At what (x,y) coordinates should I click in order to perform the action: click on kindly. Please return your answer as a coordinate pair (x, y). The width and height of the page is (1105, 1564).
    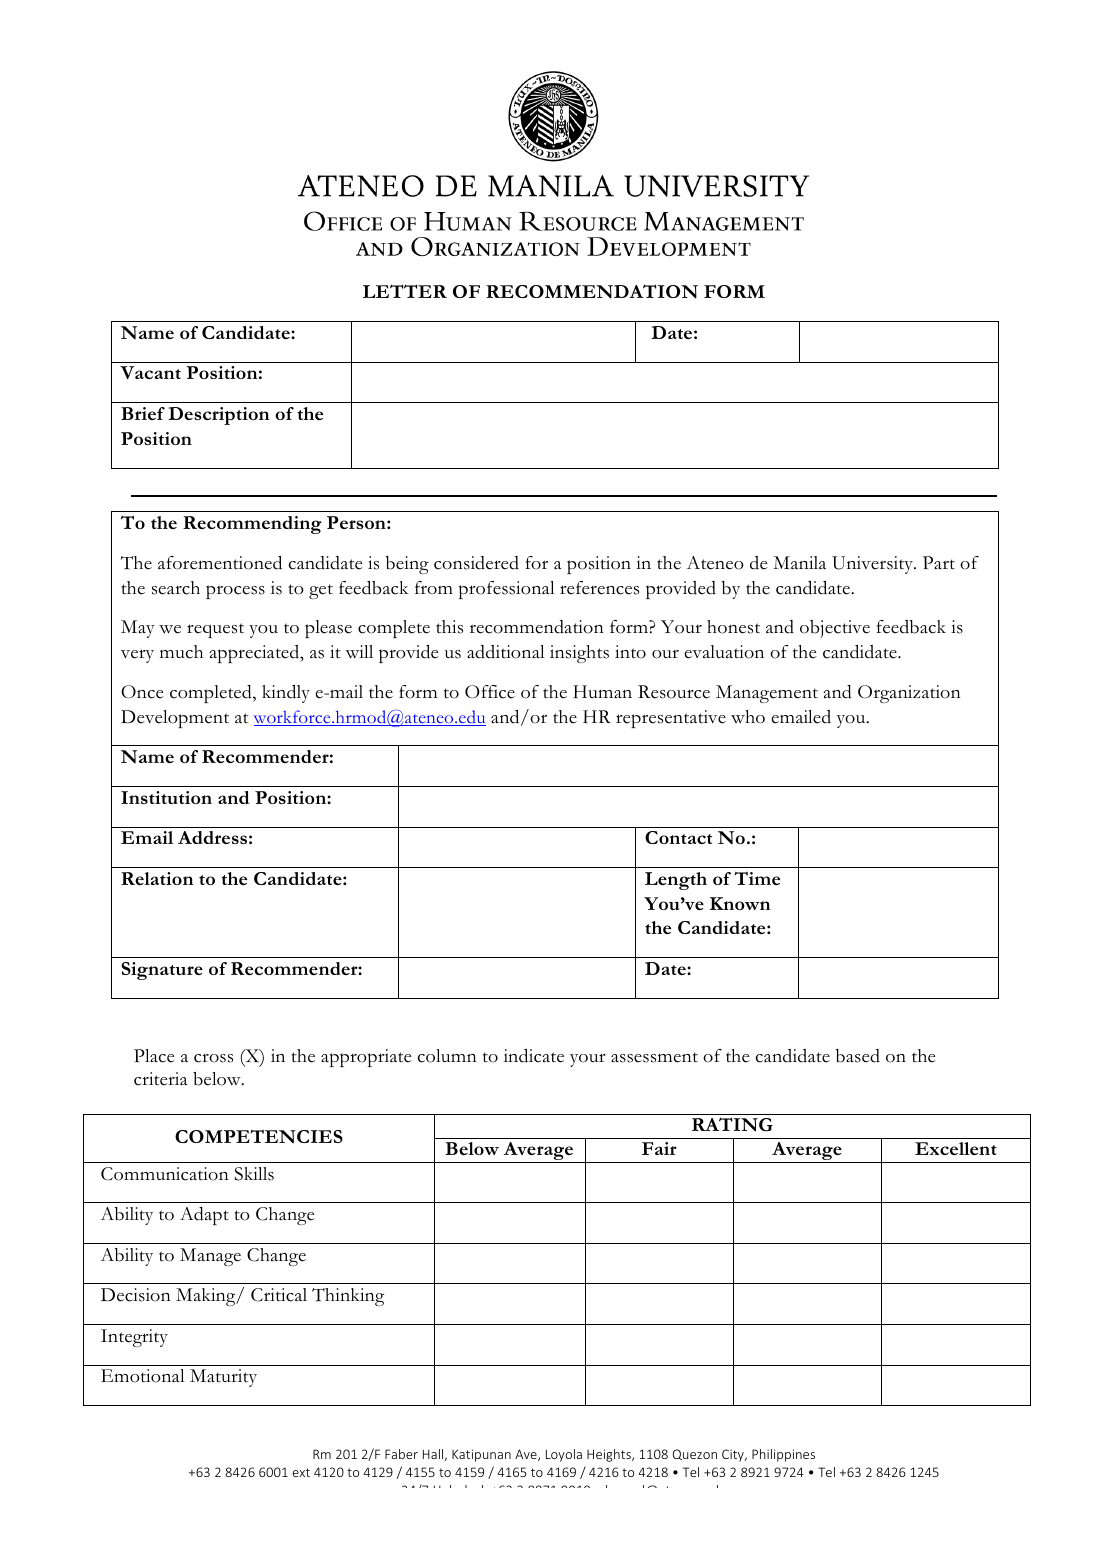
    Looking at the image, I should click on (286, 694).
